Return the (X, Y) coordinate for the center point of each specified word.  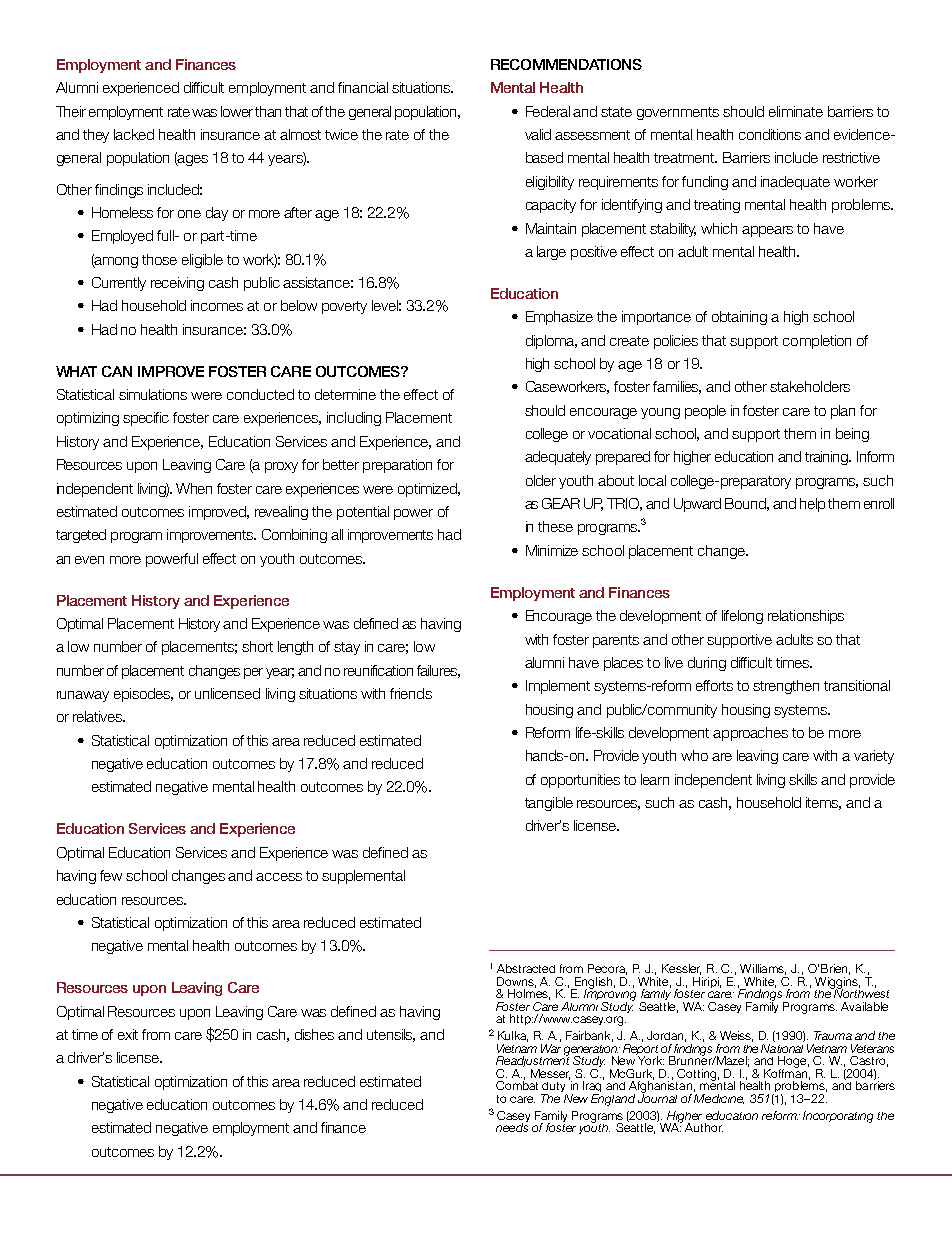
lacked (134, 134)
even (89, 560)
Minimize (552, 550)
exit (128, 1034)
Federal (548, 111)
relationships (806, 617)
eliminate (796, 111)
